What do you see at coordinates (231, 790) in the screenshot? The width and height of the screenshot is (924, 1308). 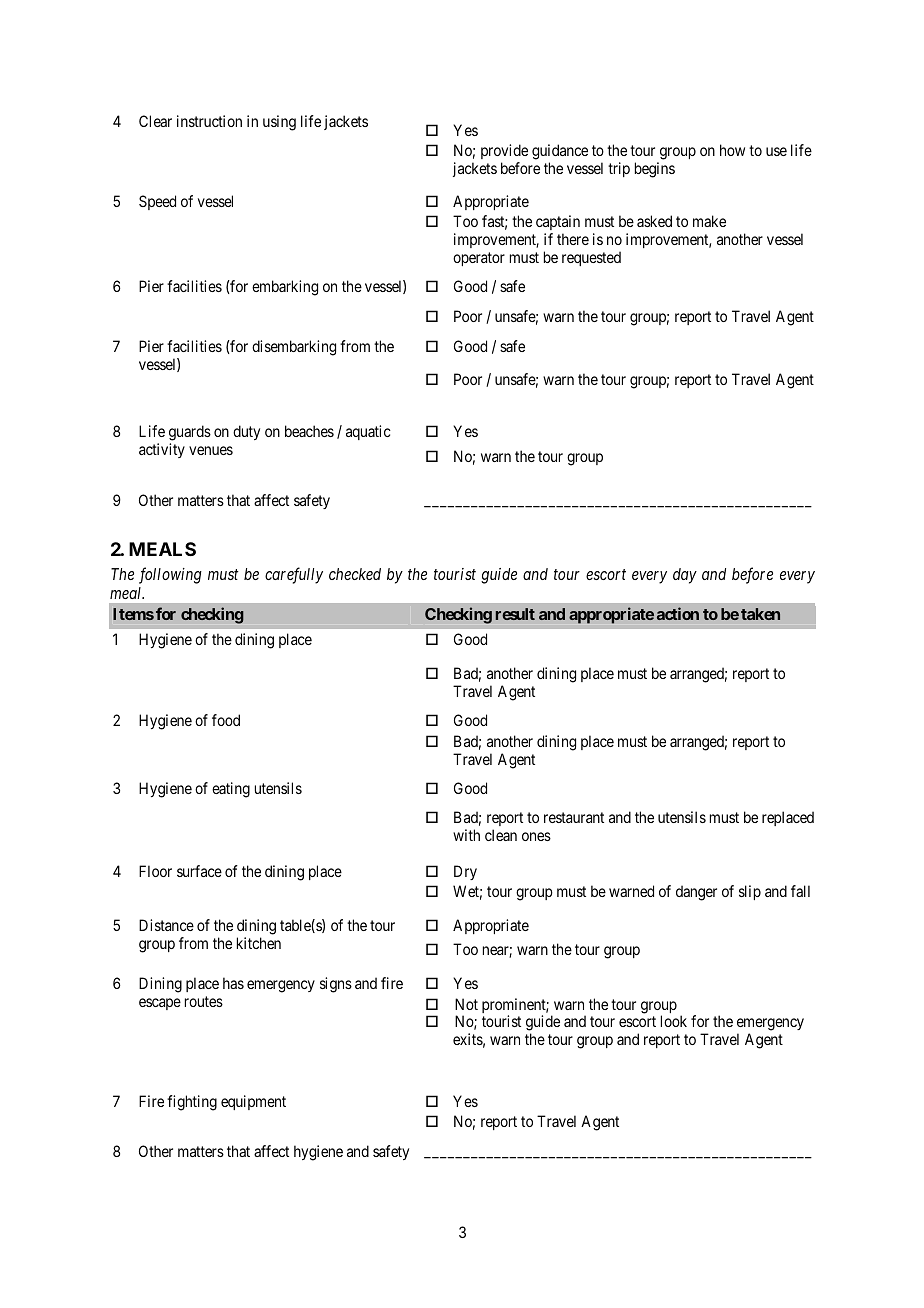 I see `eating` at bounding box center [231, 790].
